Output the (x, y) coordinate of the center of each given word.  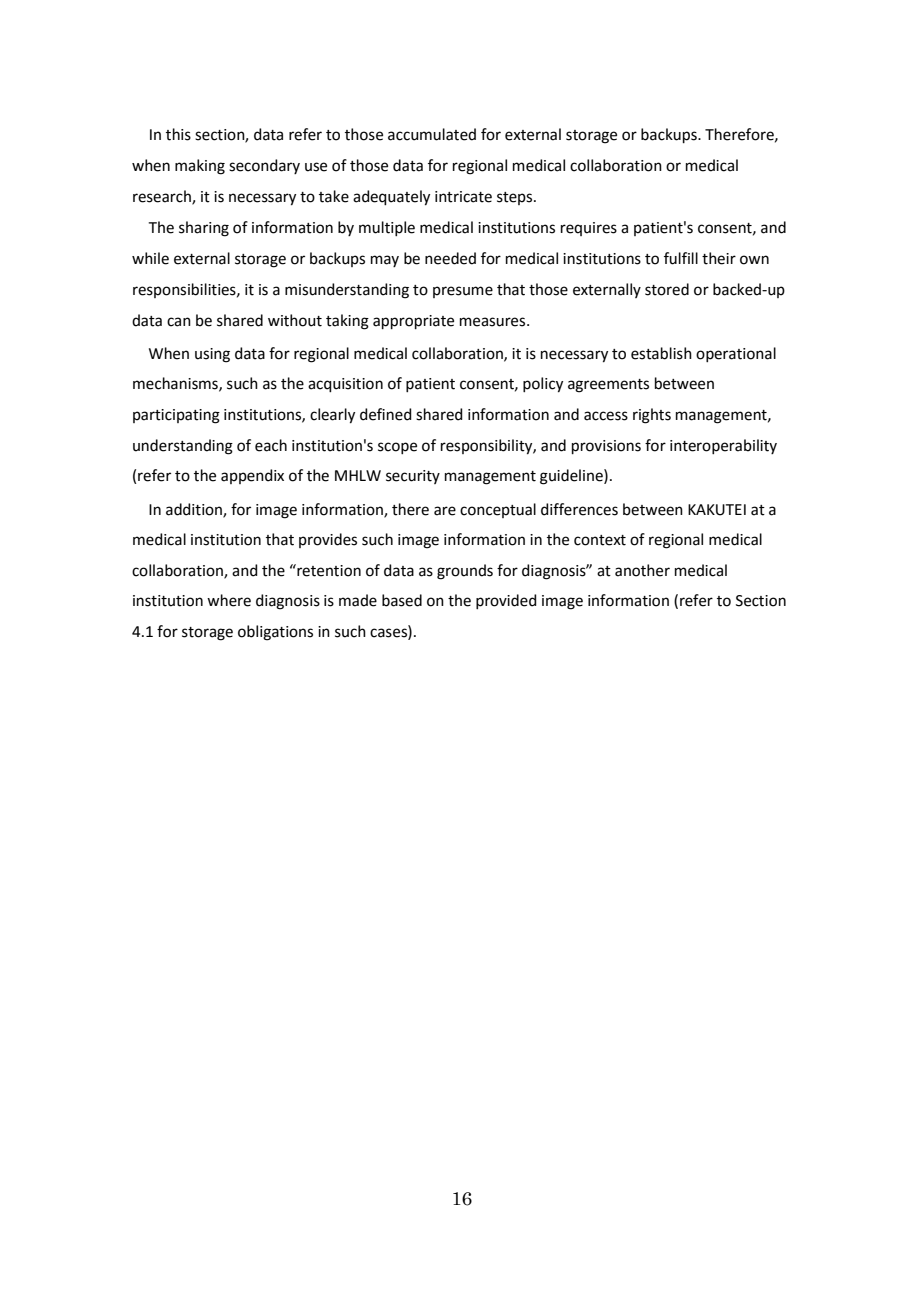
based (402, 600)
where (229, 600)
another (642, 570)
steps (516, 198)
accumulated (432, 134)
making (200, 167)
